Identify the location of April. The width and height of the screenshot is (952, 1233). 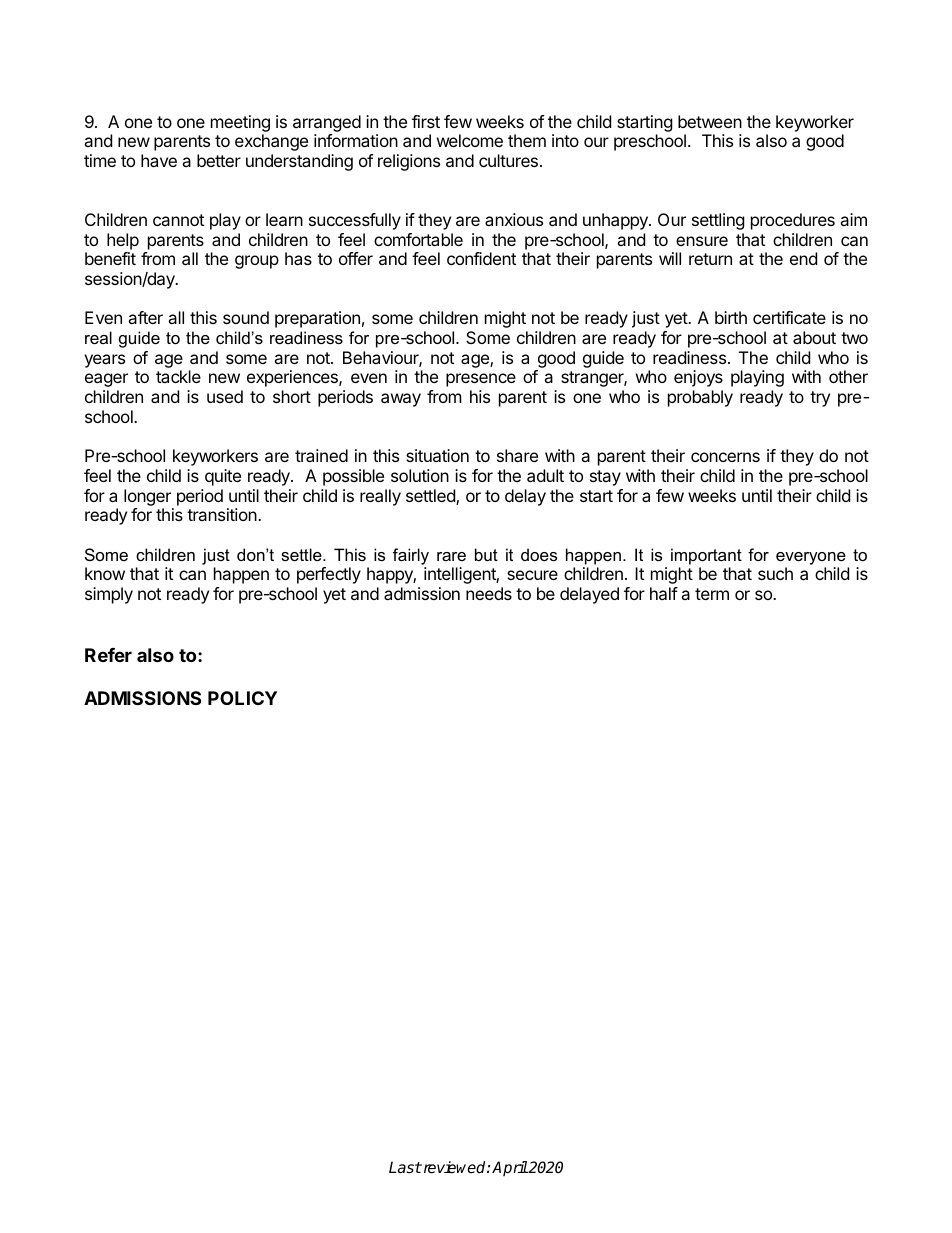
(510, 1168).
